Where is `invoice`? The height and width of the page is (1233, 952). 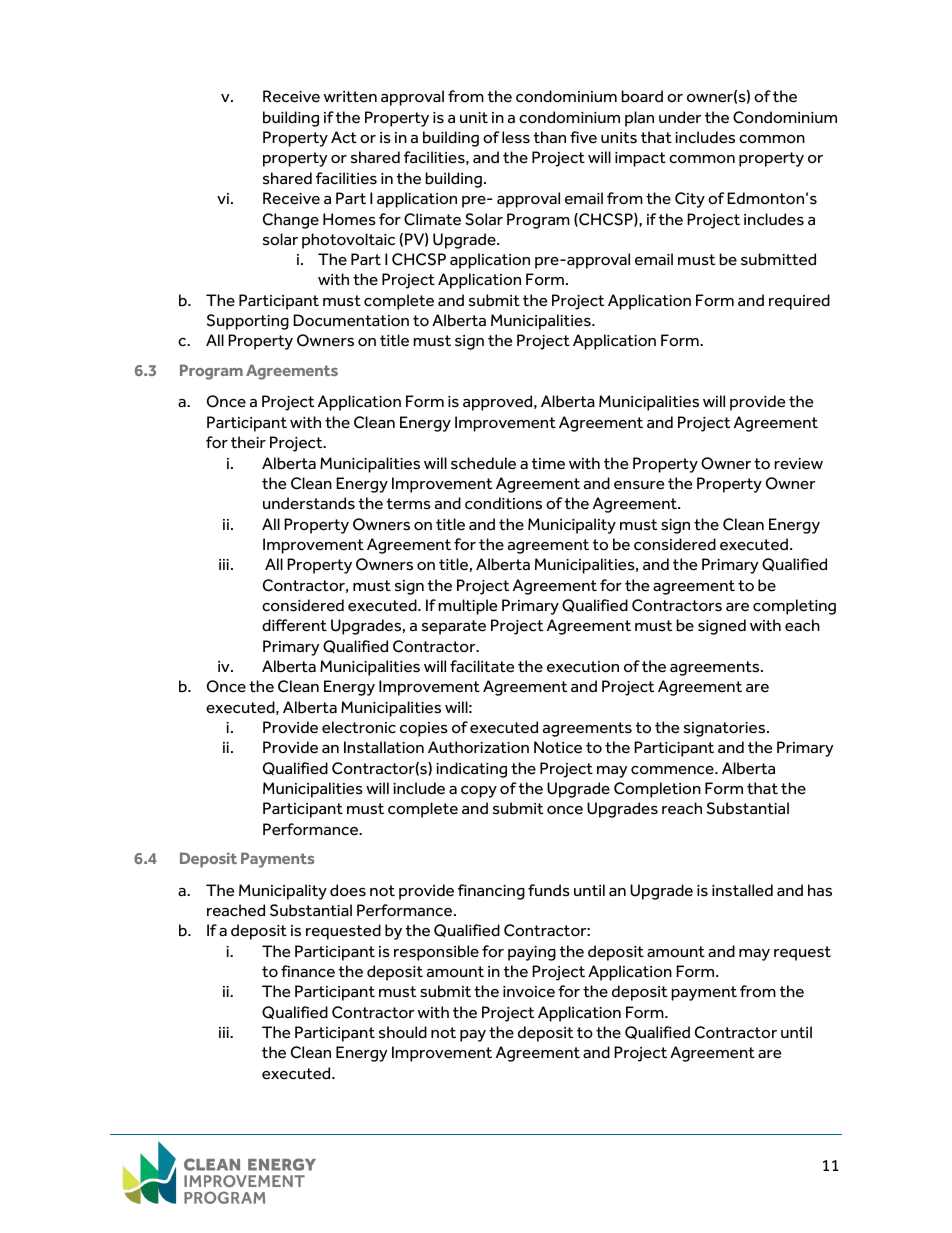 invoice is located at coordinates (529, 992).
